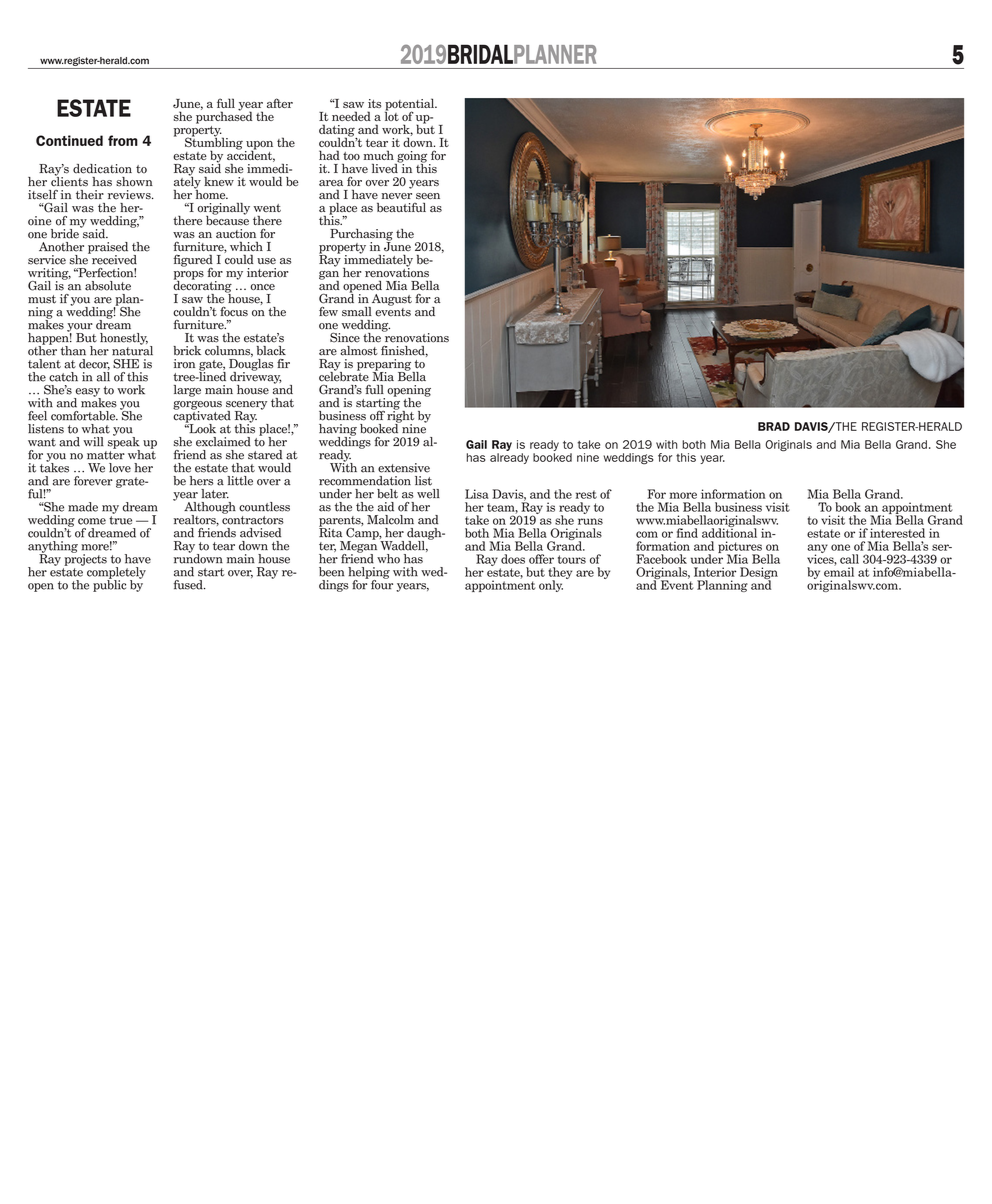  I want to click on potential, so click(411, 105).
